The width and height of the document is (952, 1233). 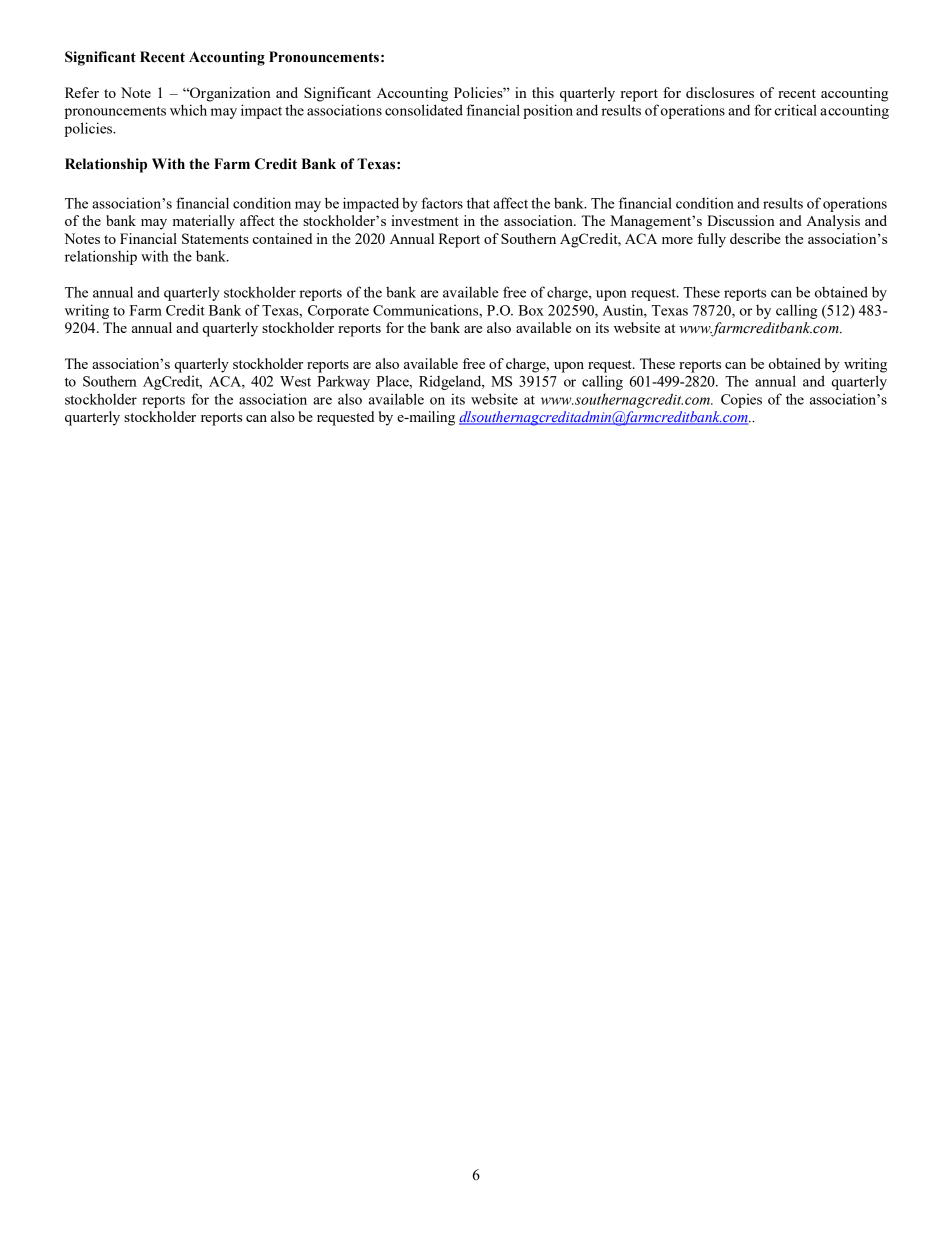 I want to click on which, so click(x=188, y=110).
